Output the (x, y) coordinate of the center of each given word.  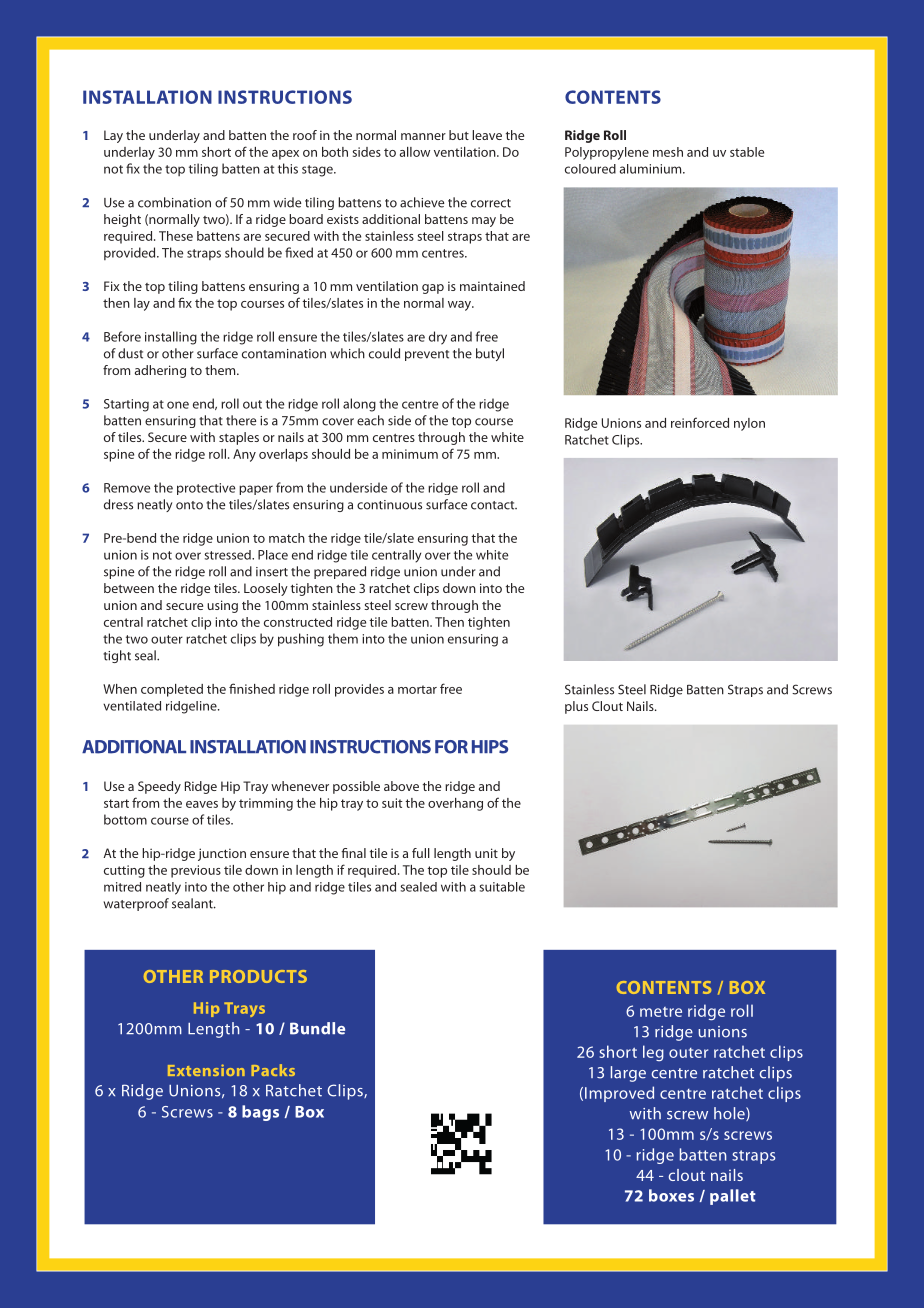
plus (576, 707)
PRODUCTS (258, 976)
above (401, 786)
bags (260, 1113)
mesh (668, 152)
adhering (160, 371)
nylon (749, 424)
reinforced (700, 422)
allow (415, 152)
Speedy (159, 787)
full (421, 853)
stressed (229, 555)
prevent (427, 355)
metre (661, 1012)
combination (174, 202)
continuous (389, 505)
